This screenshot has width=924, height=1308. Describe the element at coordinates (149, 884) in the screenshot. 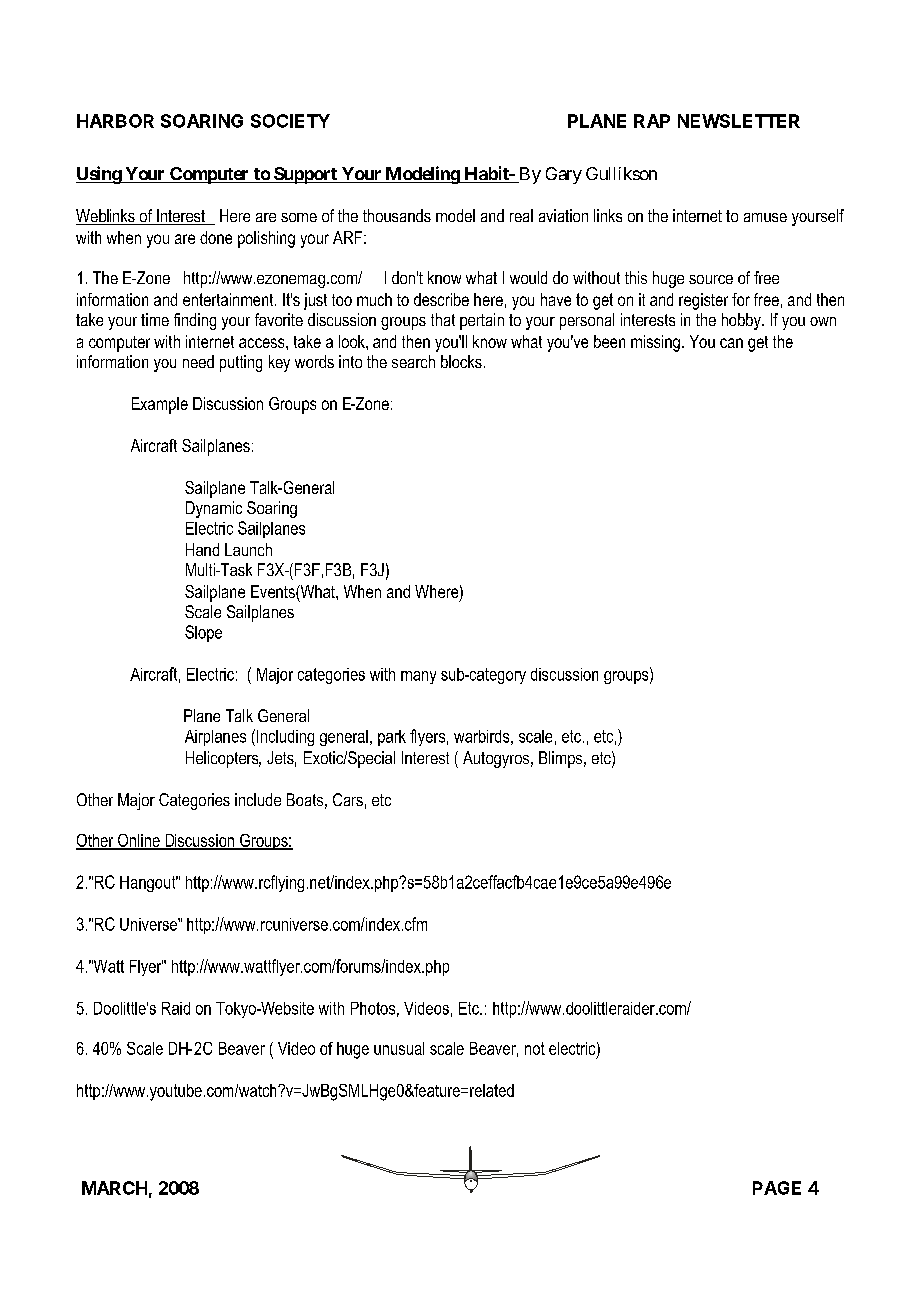

I see `Hangout` at that location.
